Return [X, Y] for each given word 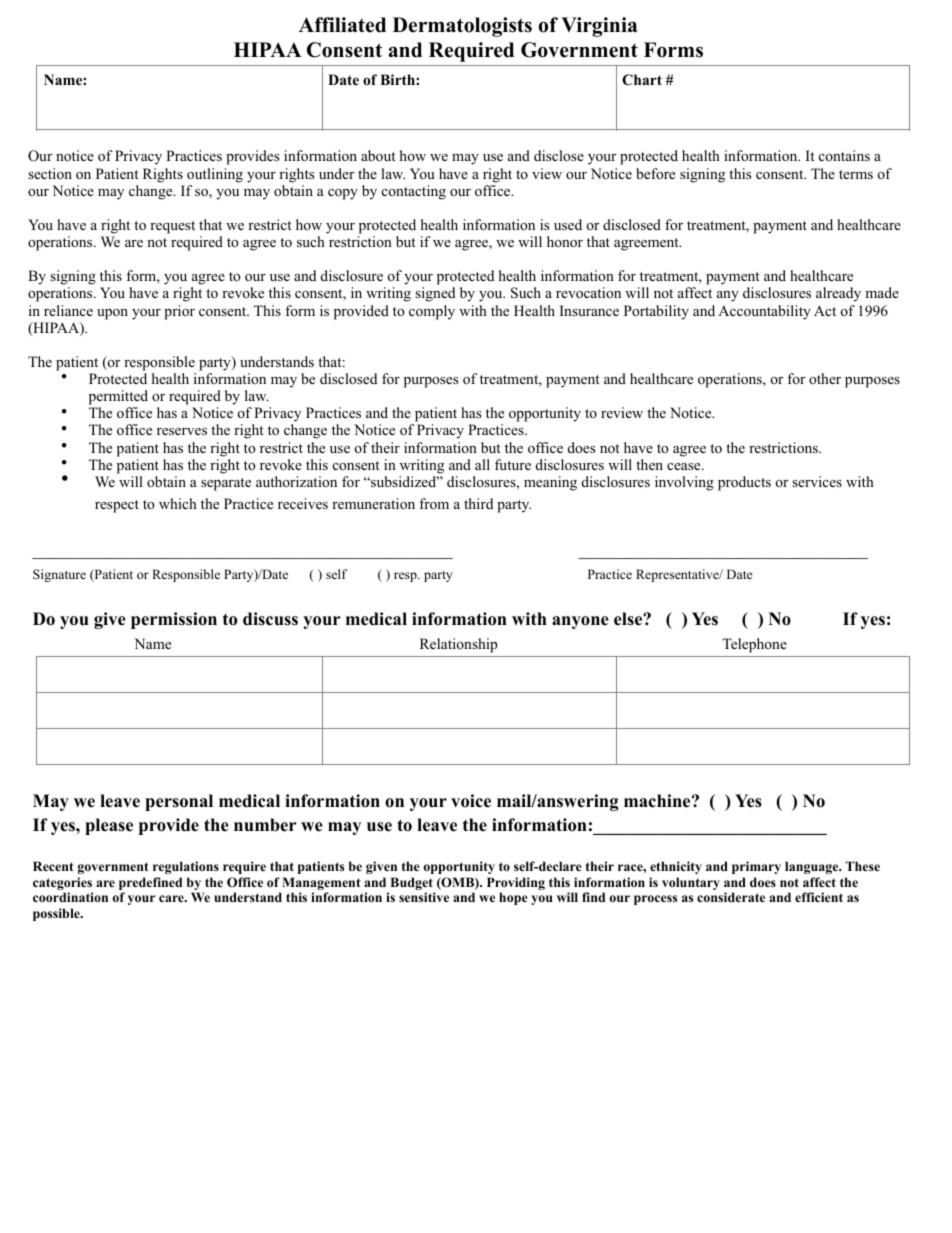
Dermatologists [462, 27]
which [178, 503]
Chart [642, 80]
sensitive [424, 897]
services [817, 481]
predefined [150, 885]
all [482, 464]
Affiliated [342, 25]
